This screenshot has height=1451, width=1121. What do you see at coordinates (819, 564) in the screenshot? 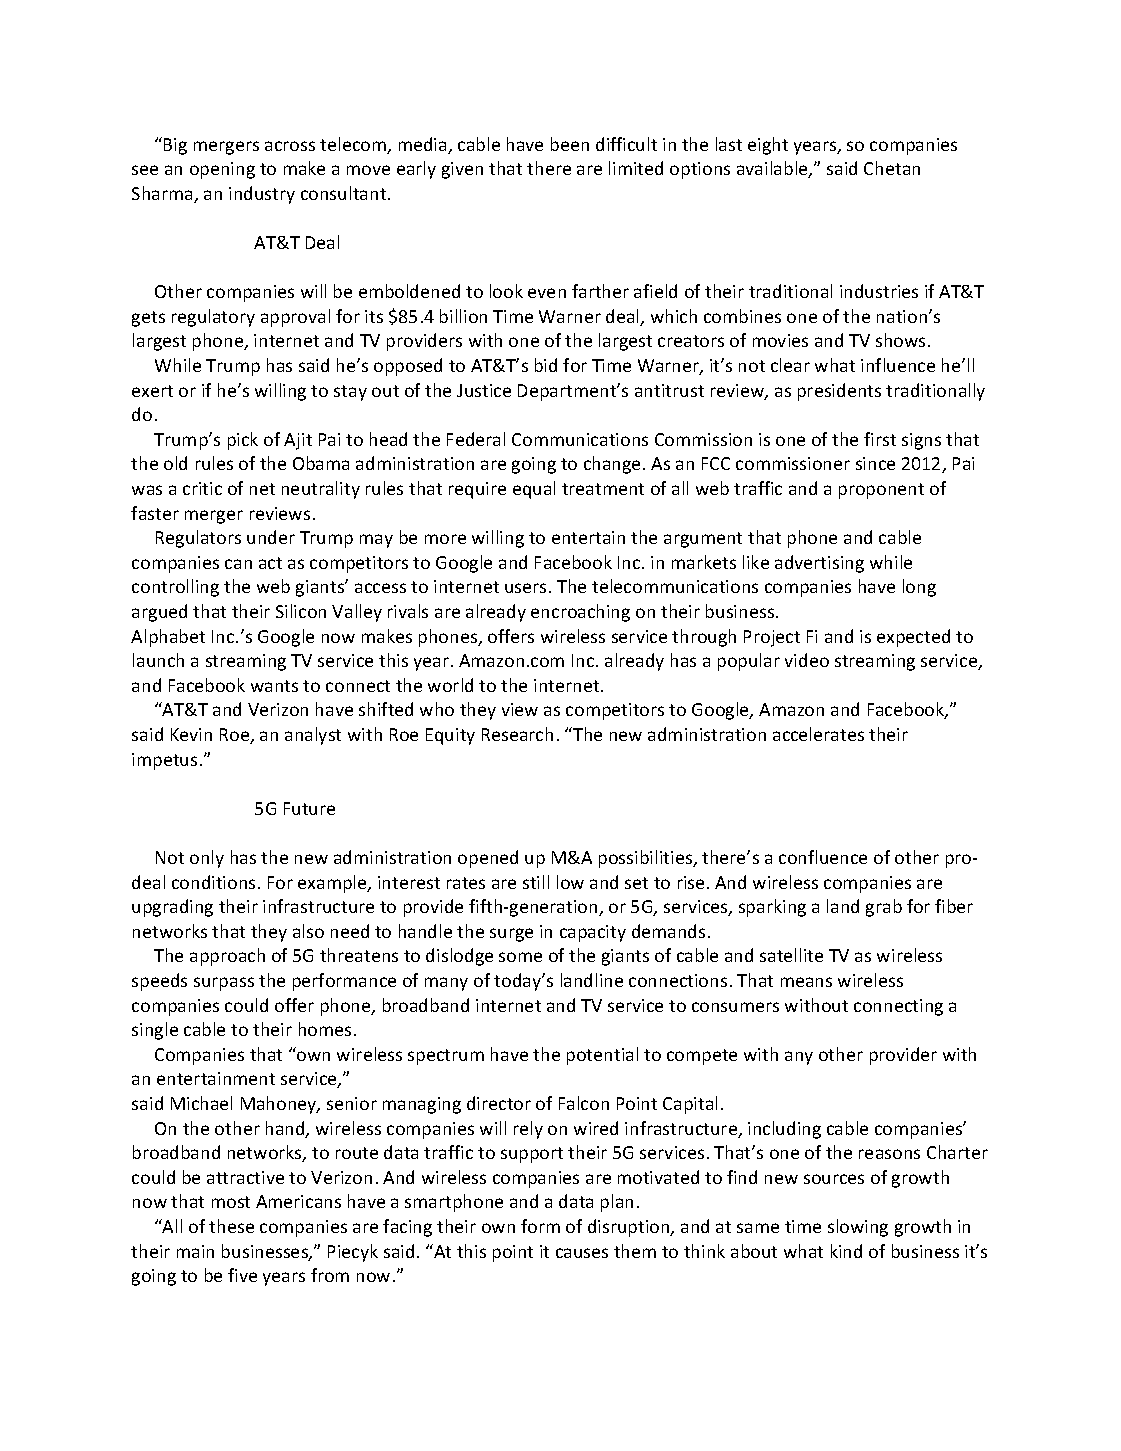
I see `advertising` at bounding box center [819, 564].
